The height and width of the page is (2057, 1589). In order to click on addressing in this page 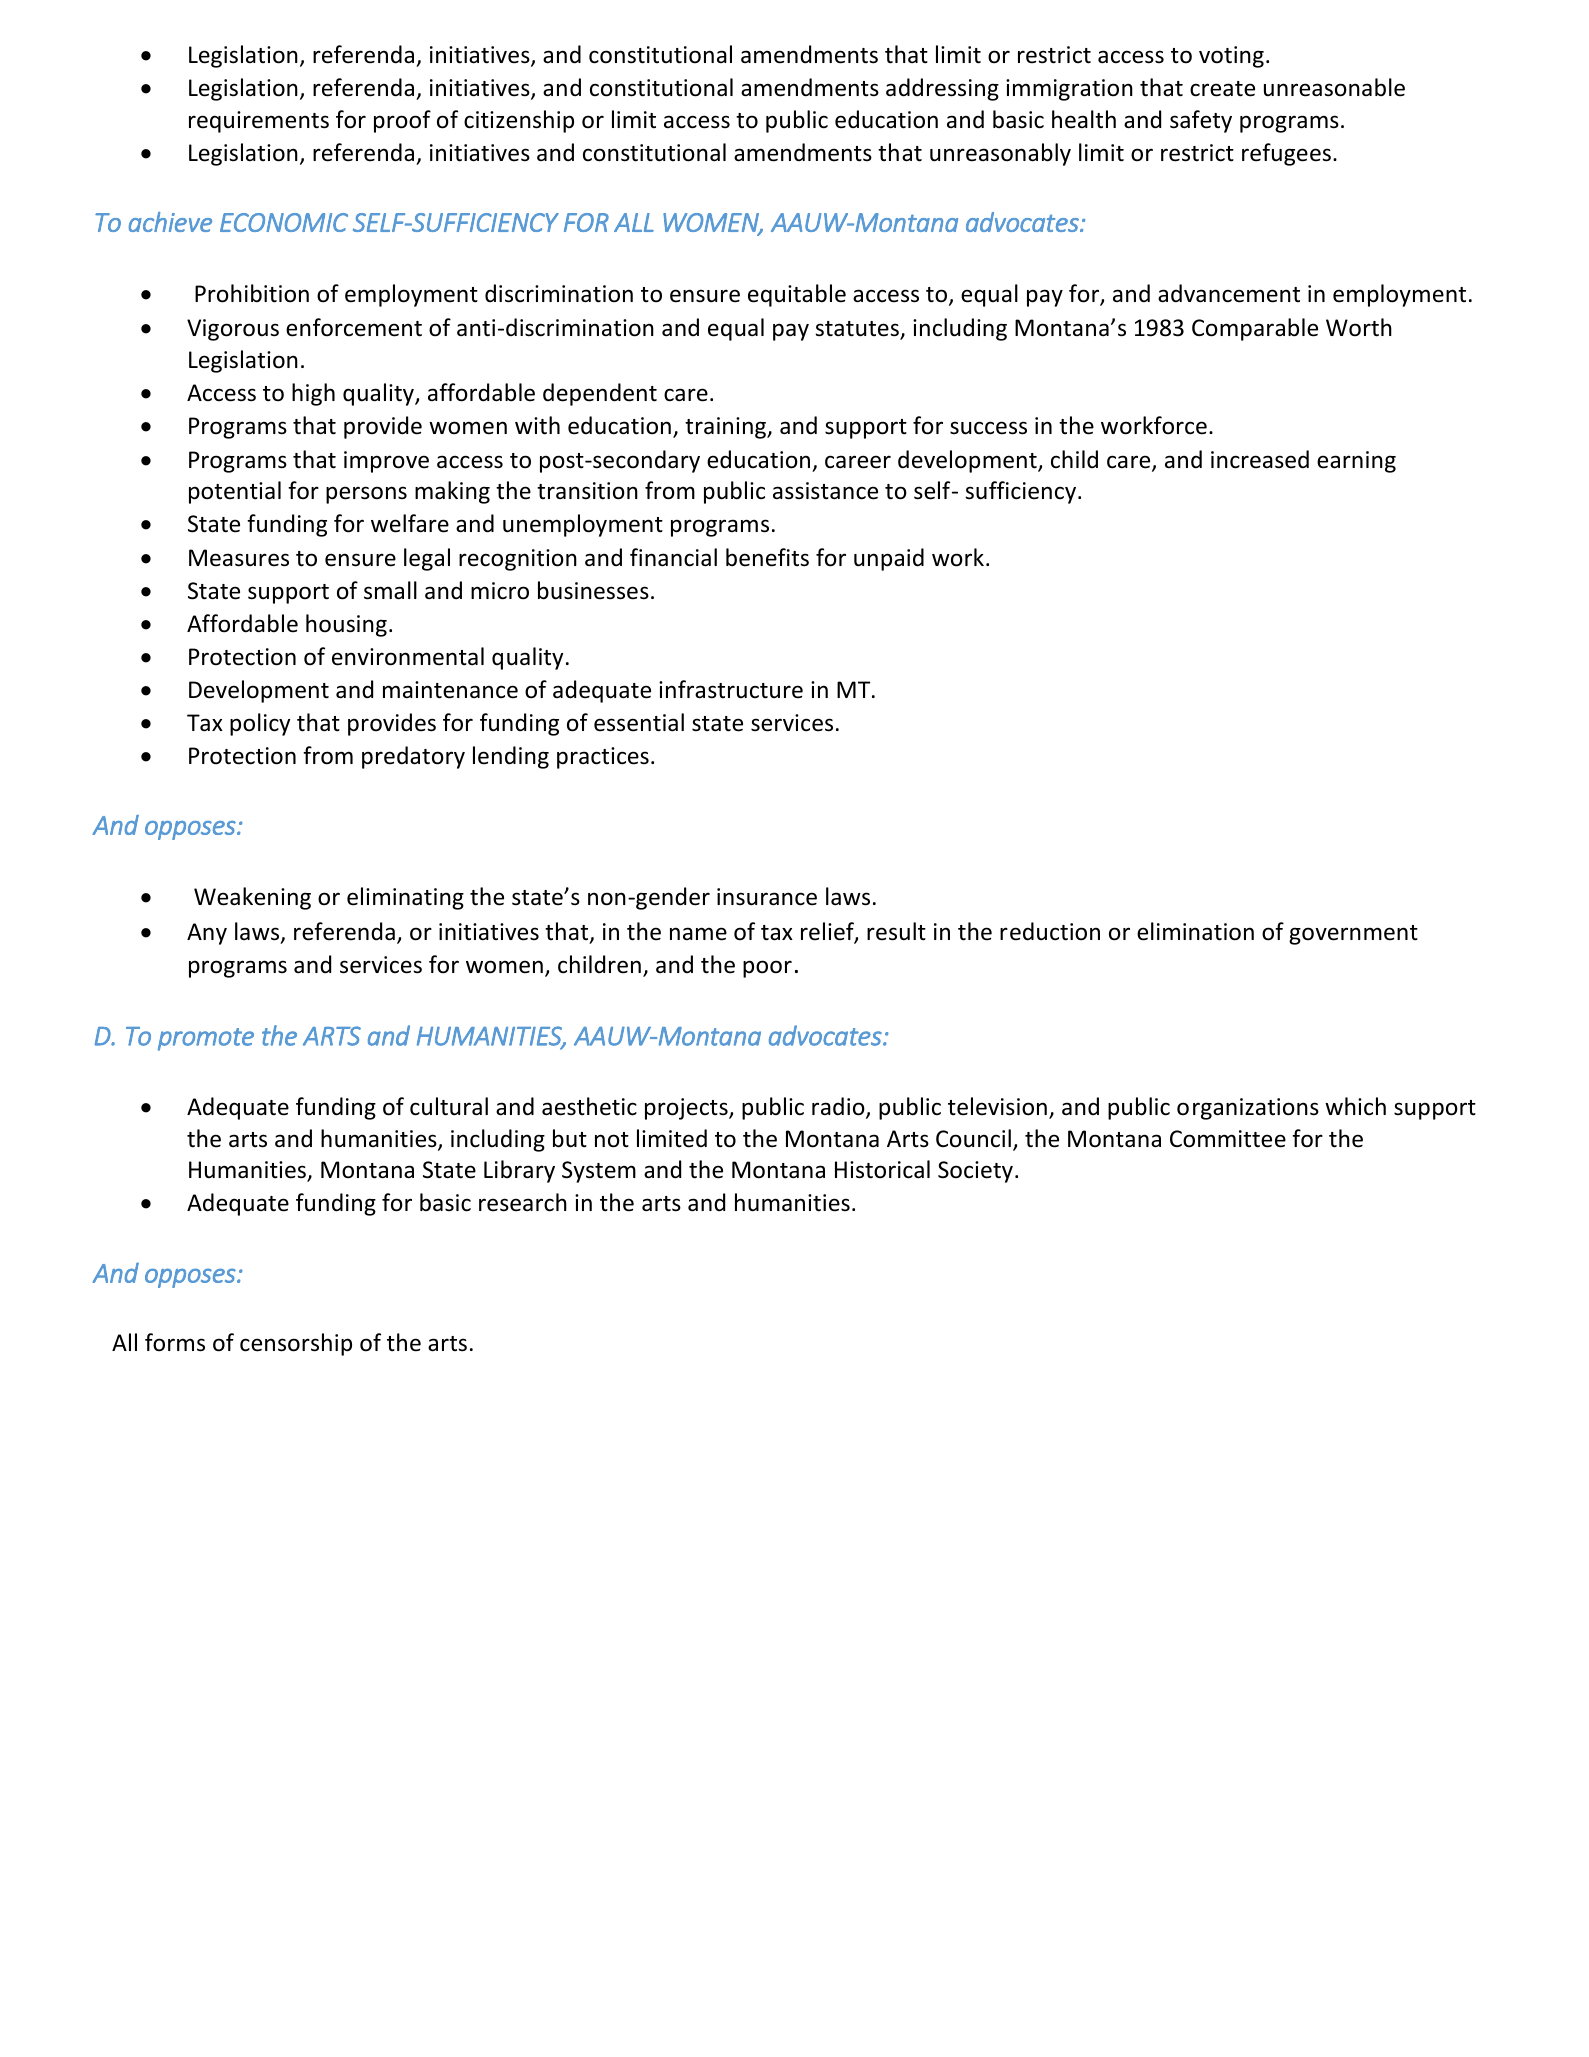, I will do `click(942, 89)`.
